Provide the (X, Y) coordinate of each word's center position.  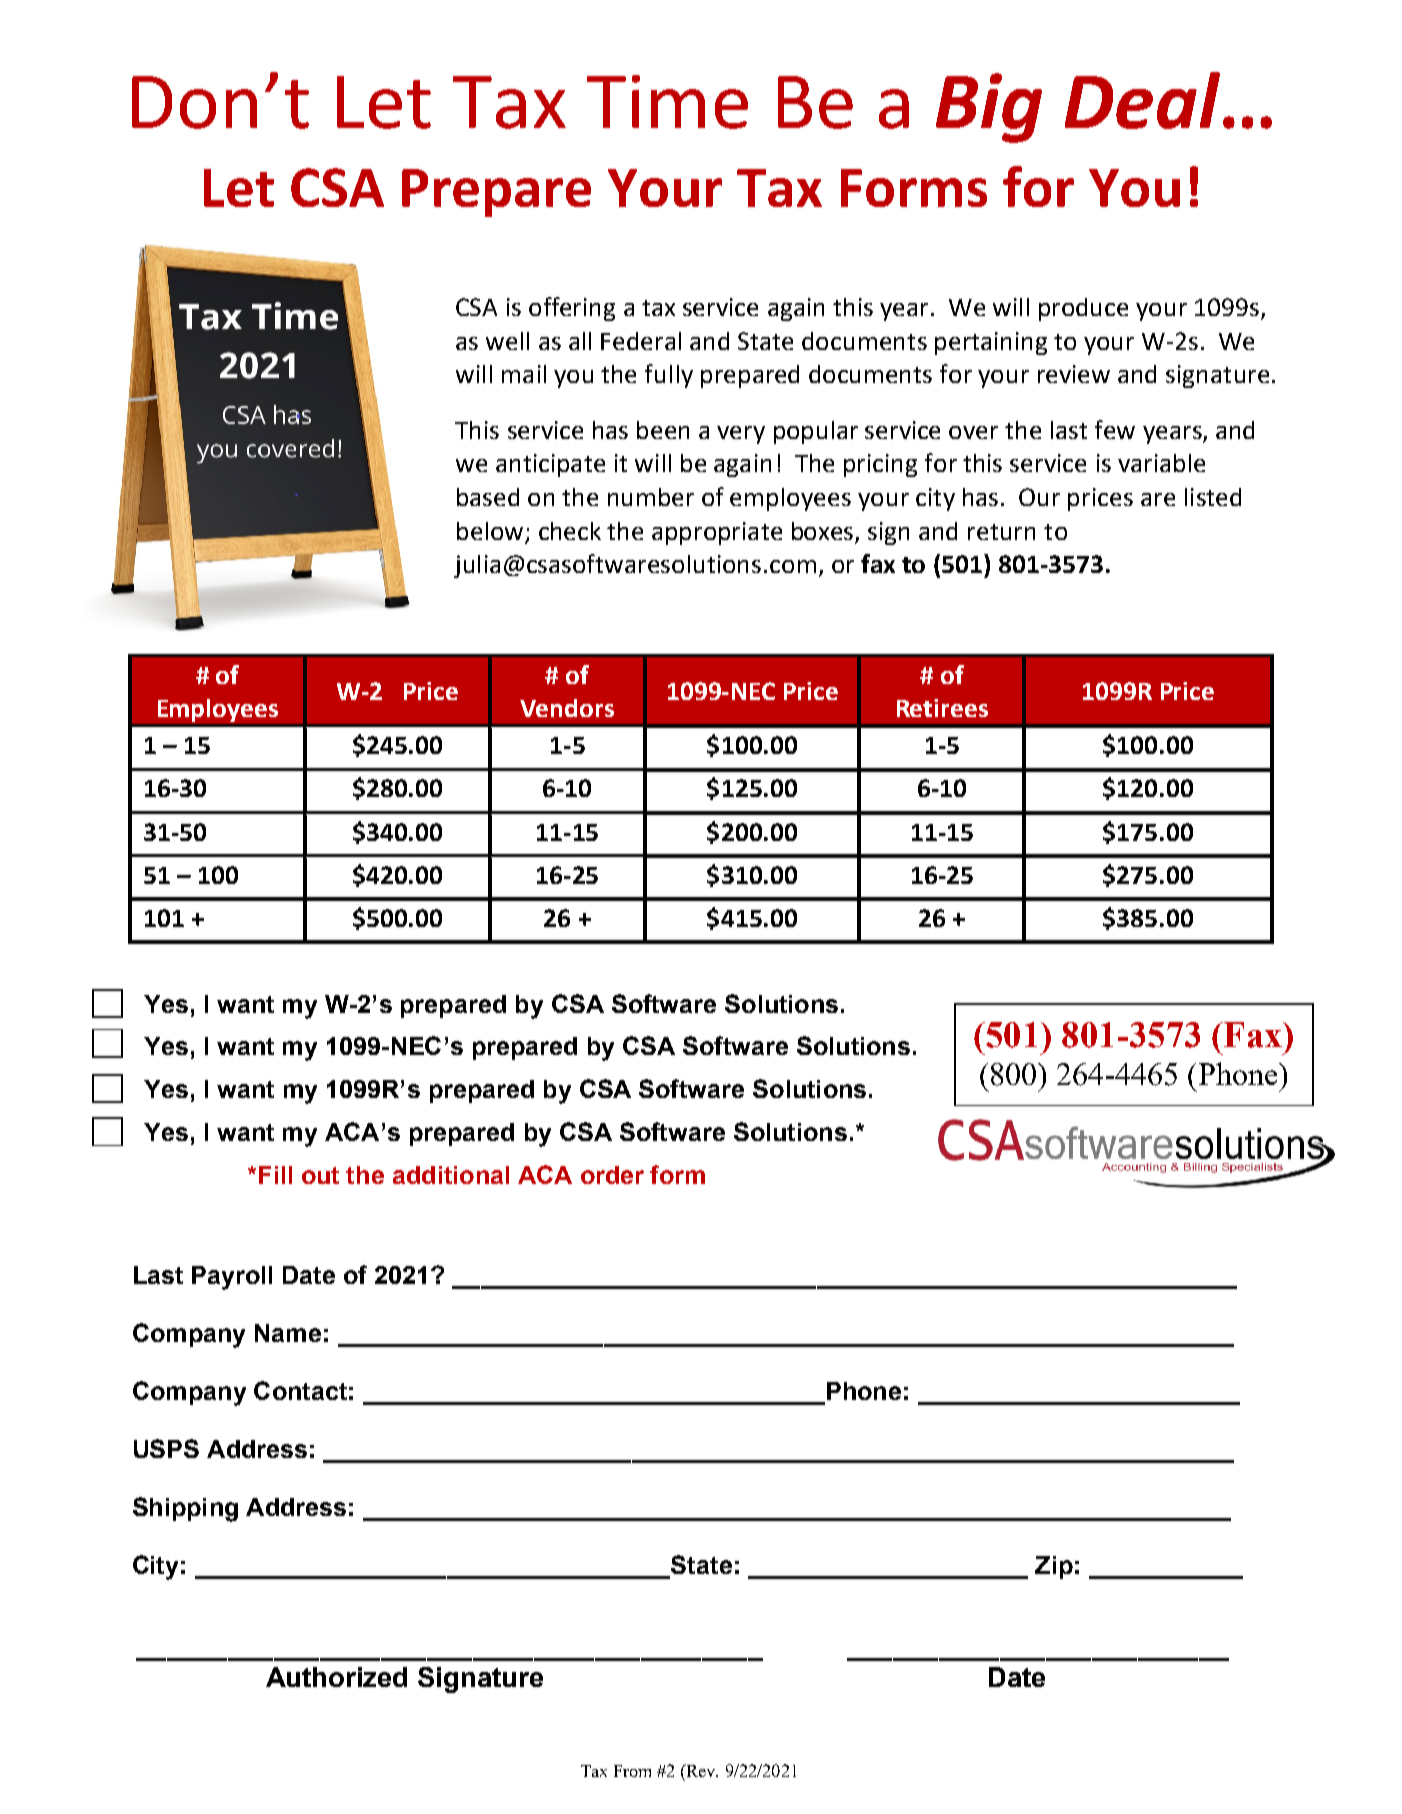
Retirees (942, 708)
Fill (275, 1175)
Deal (1142, 100)
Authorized (336, 1677)
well (507, 341)
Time (667, 102)
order (612, 1175)
